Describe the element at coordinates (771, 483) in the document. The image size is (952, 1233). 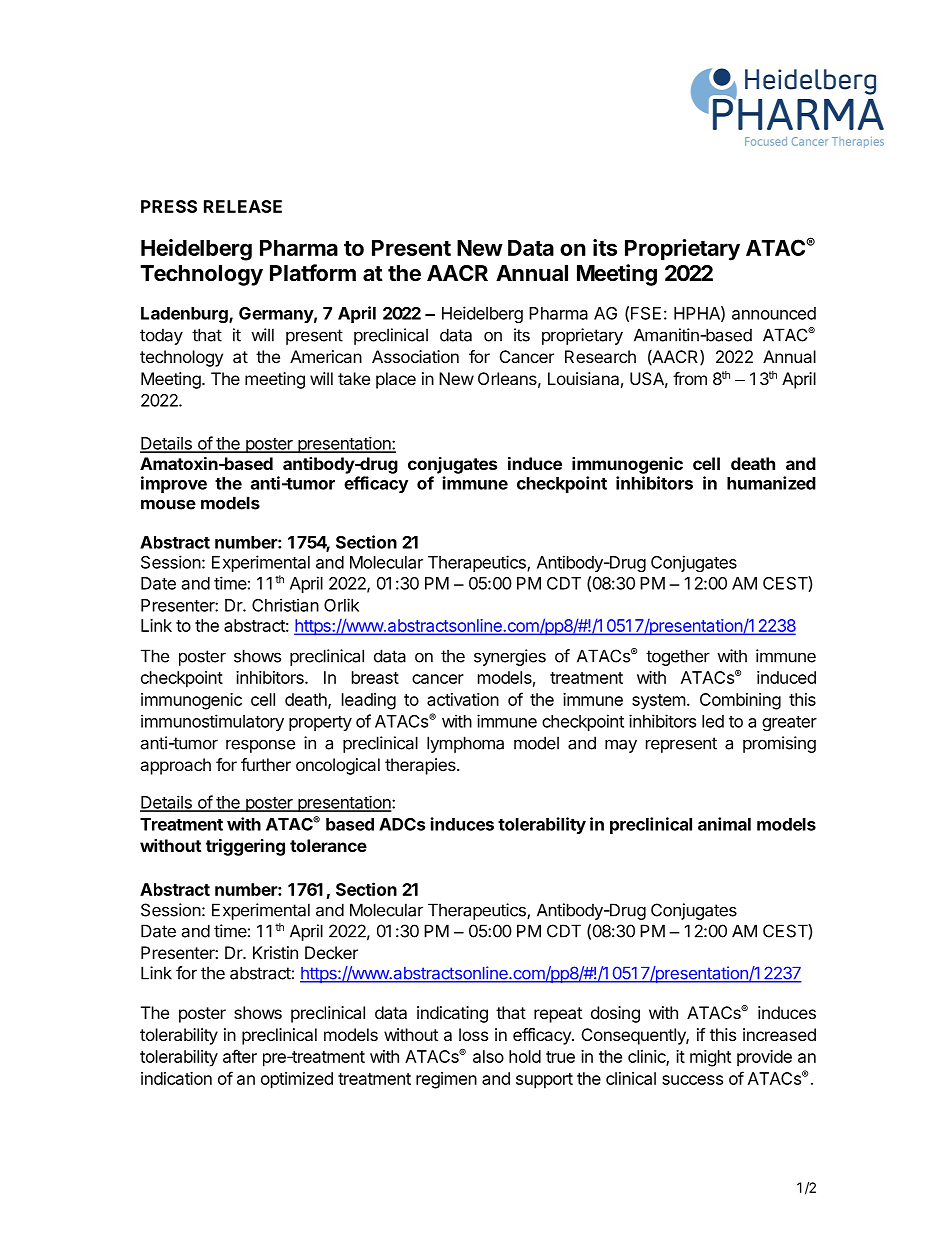
I see `humanized` at that location.
